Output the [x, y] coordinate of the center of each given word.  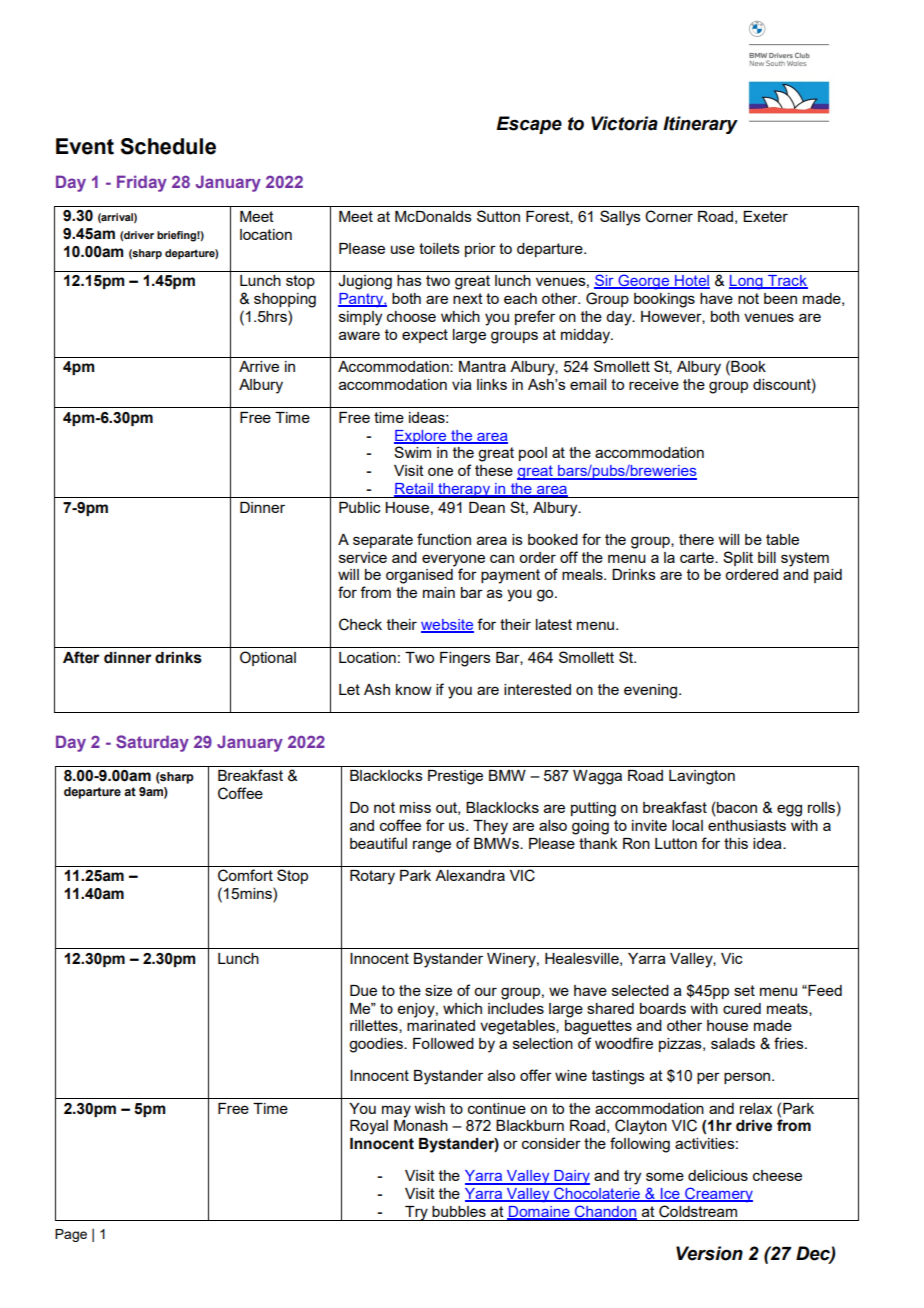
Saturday [152, 743]
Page [71, 1235]
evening [652, 691]
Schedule [168, 146]
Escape [529, 125]
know [414, 689]
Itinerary [700, 125]
